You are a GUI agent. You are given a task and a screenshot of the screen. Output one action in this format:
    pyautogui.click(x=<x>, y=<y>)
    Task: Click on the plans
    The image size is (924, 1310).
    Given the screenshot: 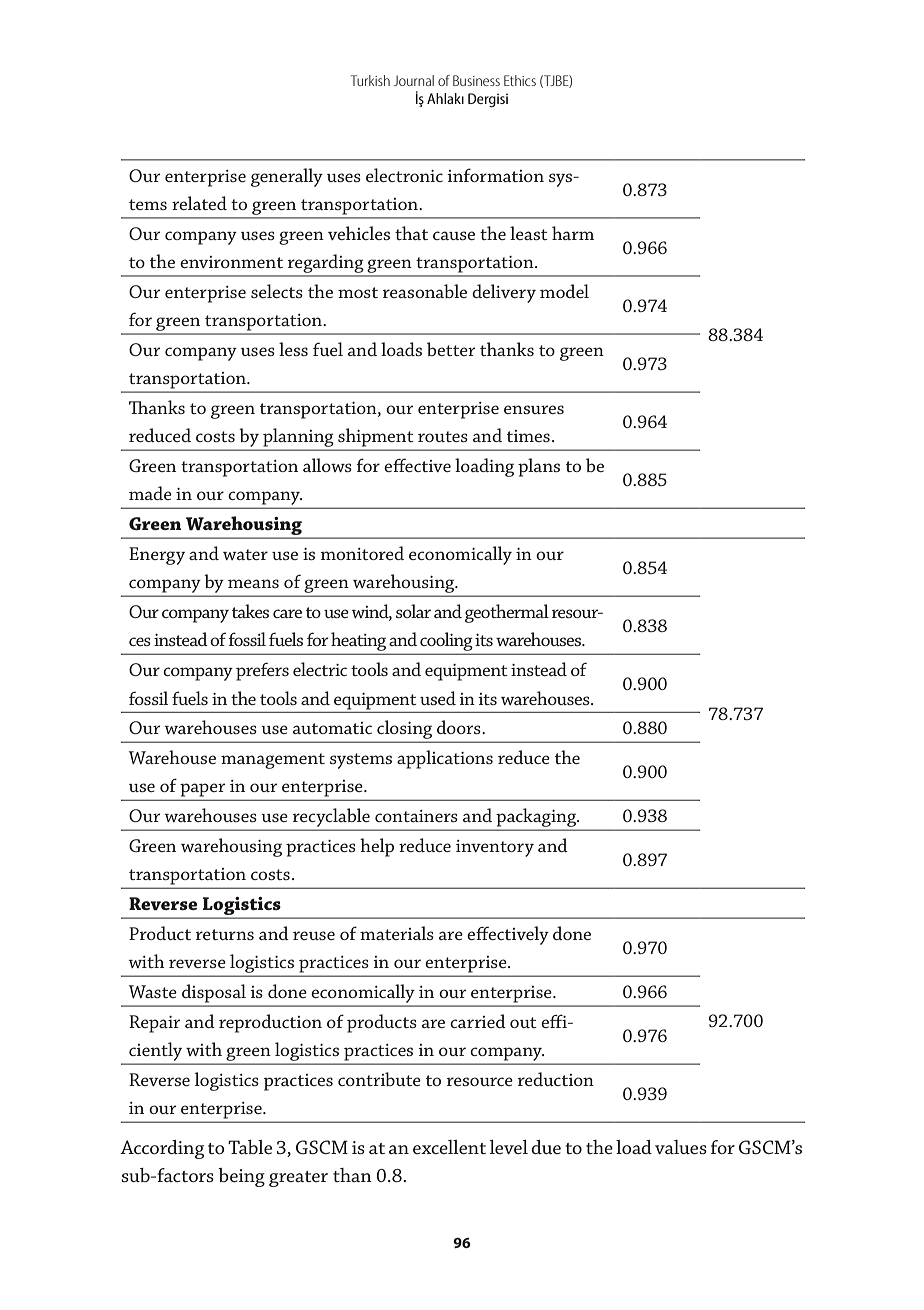 What is the action you would take?
    pyautogui.click(x=539, y=467)
